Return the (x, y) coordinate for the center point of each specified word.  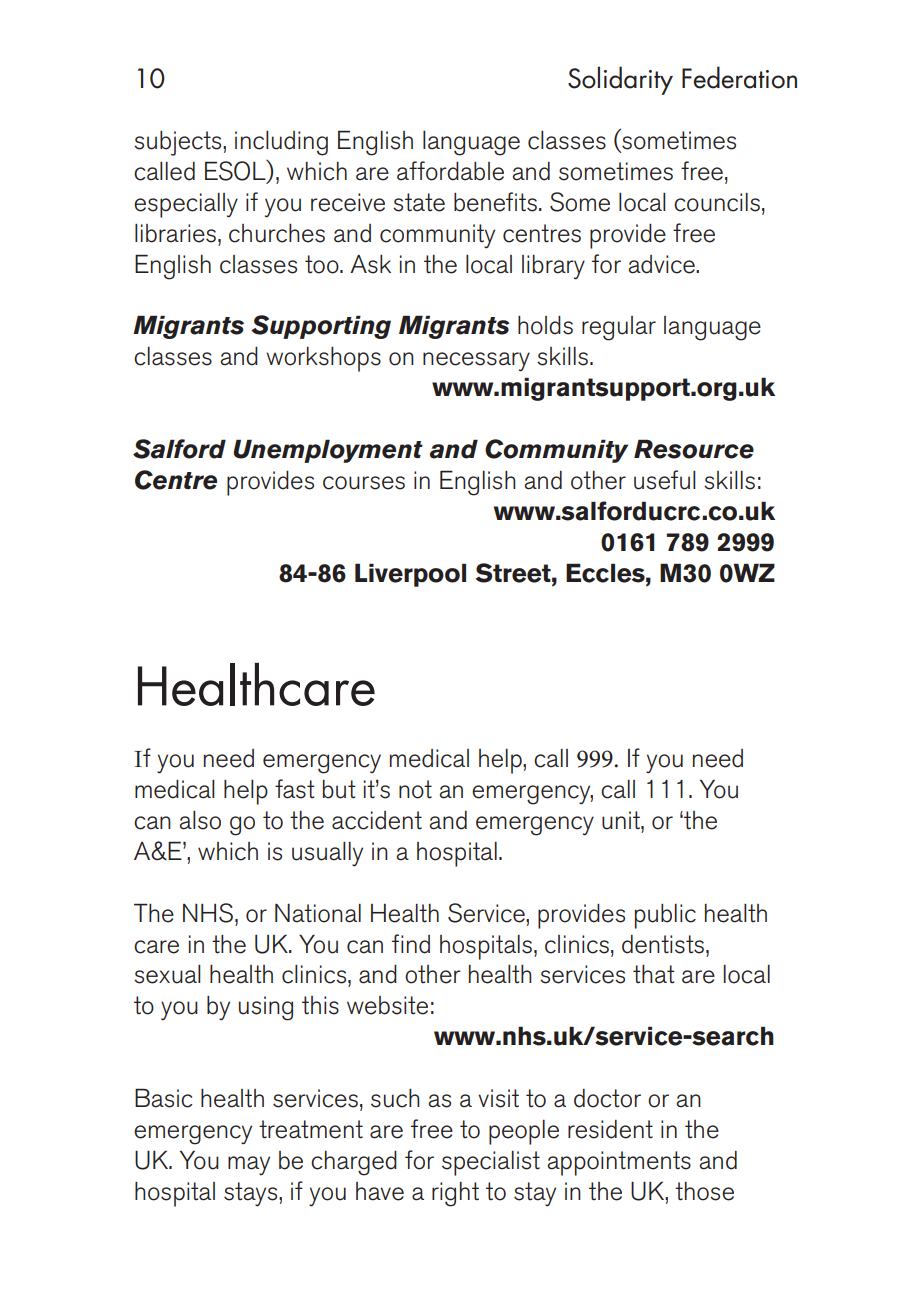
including (281, 143)
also (200, 820)
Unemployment (328, 451)
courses (364, 483)
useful (665, 480)
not (415, 789)
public (665, 916)
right (455, 1194)
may (249, 1165)
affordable (450, 171)
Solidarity (620, 80)
